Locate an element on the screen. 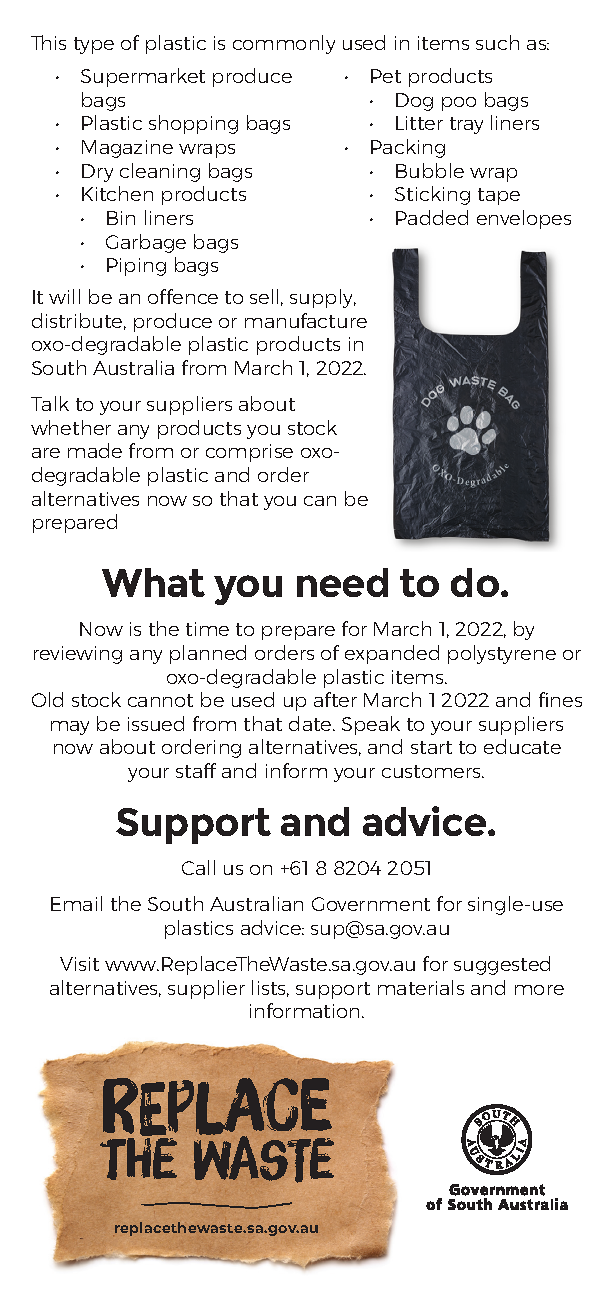  polystyrene is located at coordinates (502, 654).
